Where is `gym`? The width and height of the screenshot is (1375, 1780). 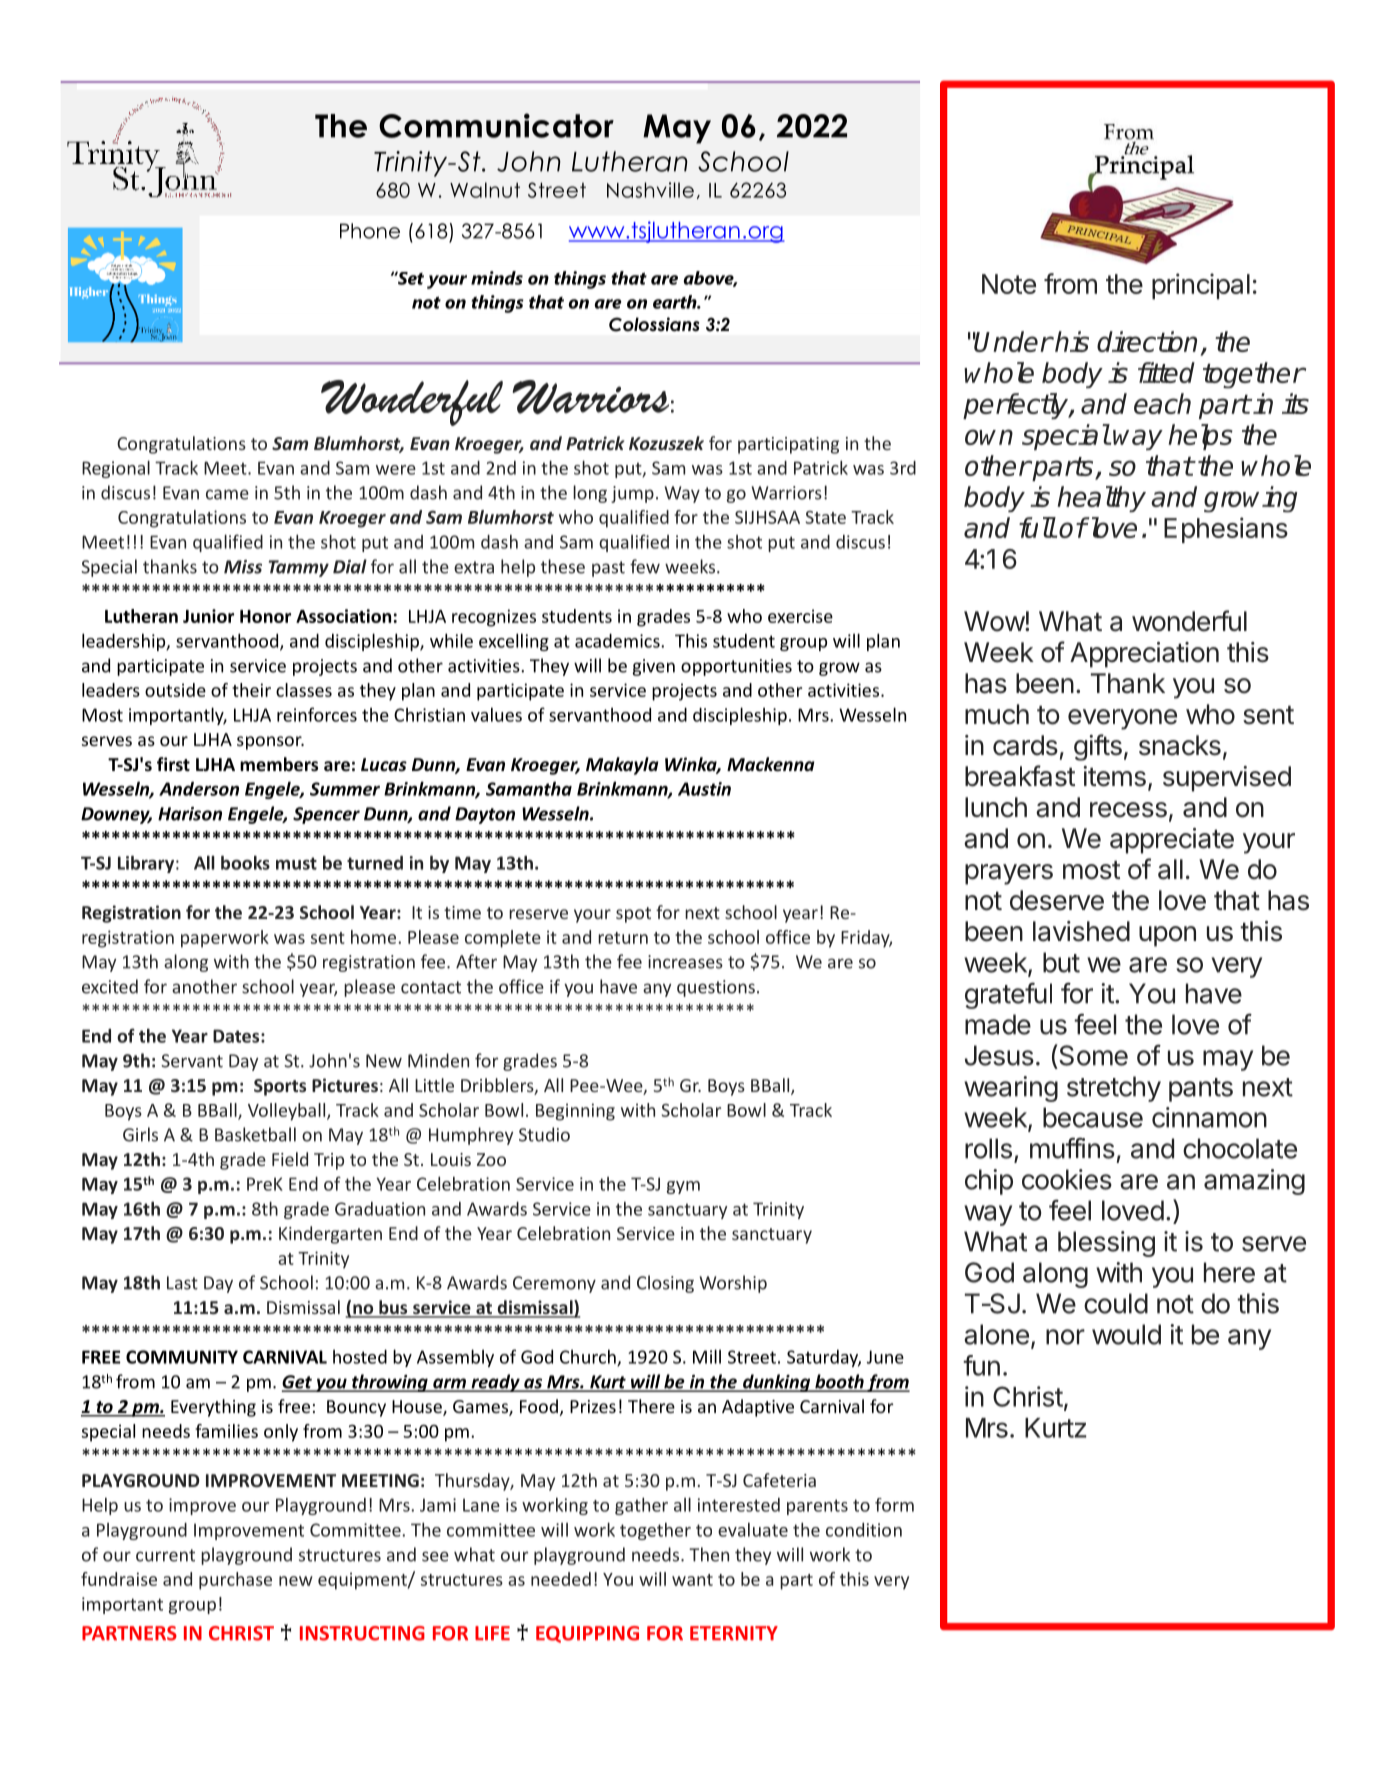
gym is located at coordinates (683, 1187).
